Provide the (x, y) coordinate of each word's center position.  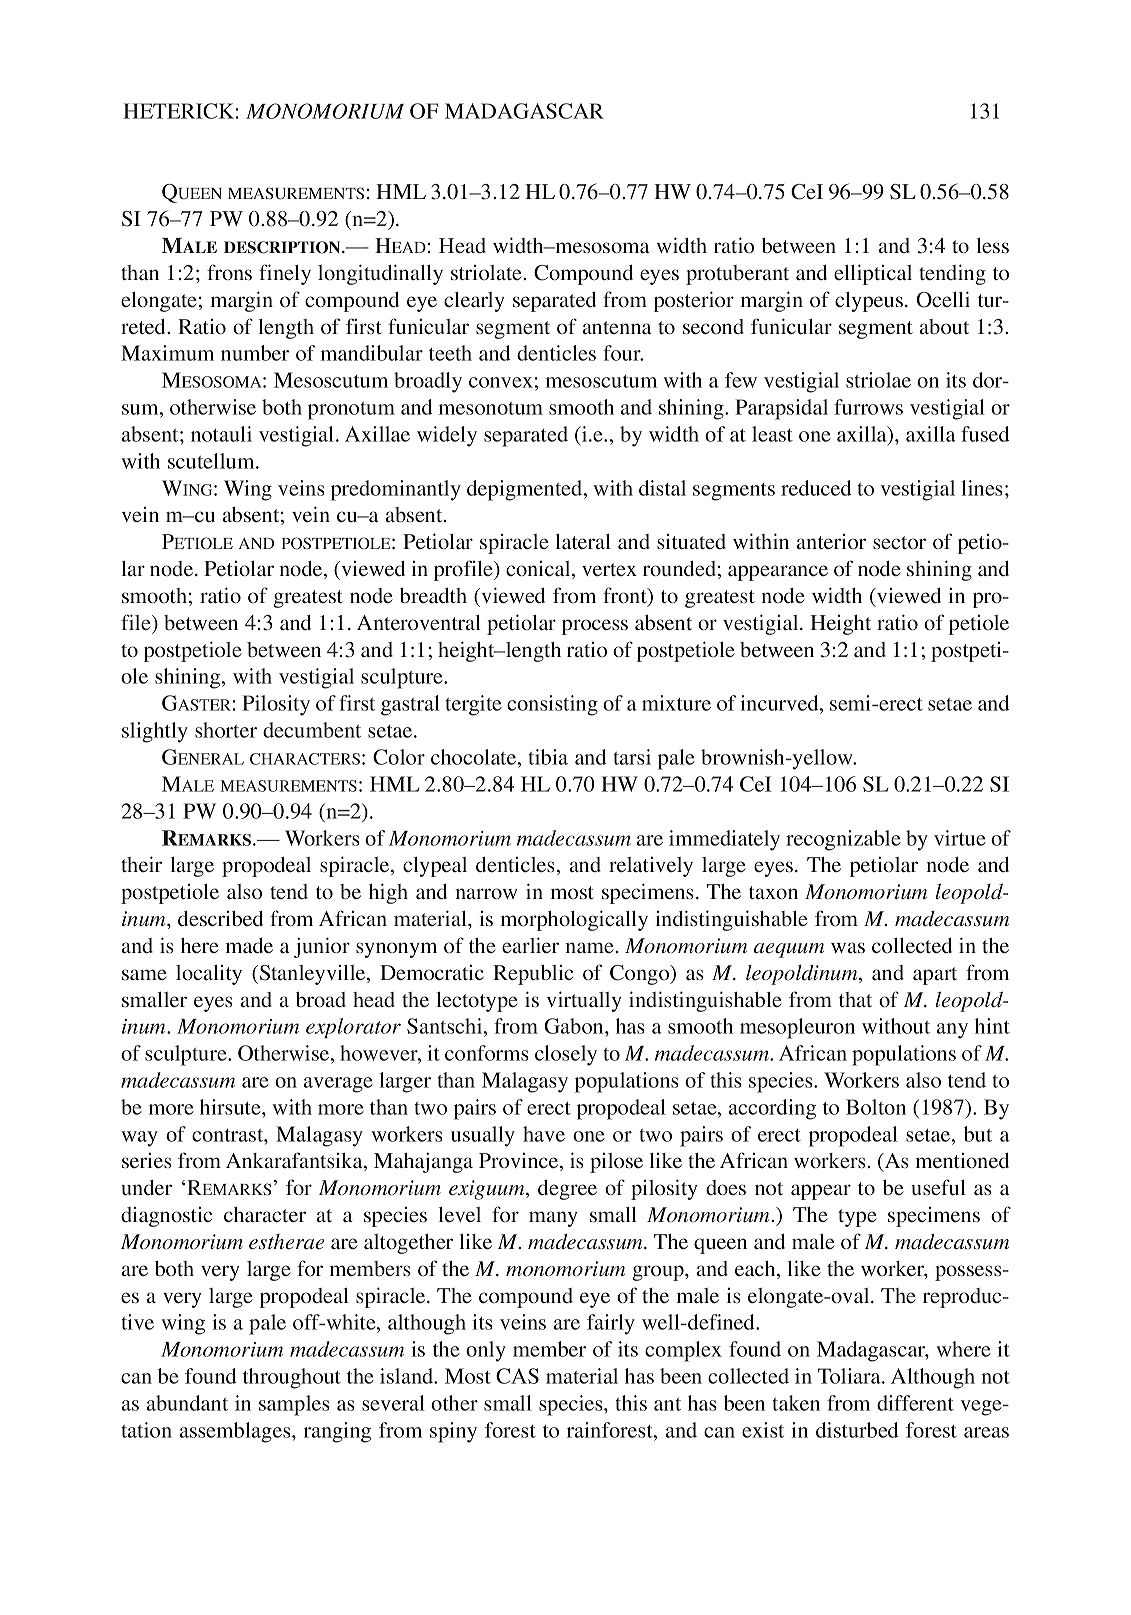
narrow (486, 893)
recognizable (843, 840)
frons (229, 272)
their (141, 864)
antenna (617, 327)
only (486, 1351)
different (915, 1403)
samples (294, 1405)
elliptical (873, 274)
